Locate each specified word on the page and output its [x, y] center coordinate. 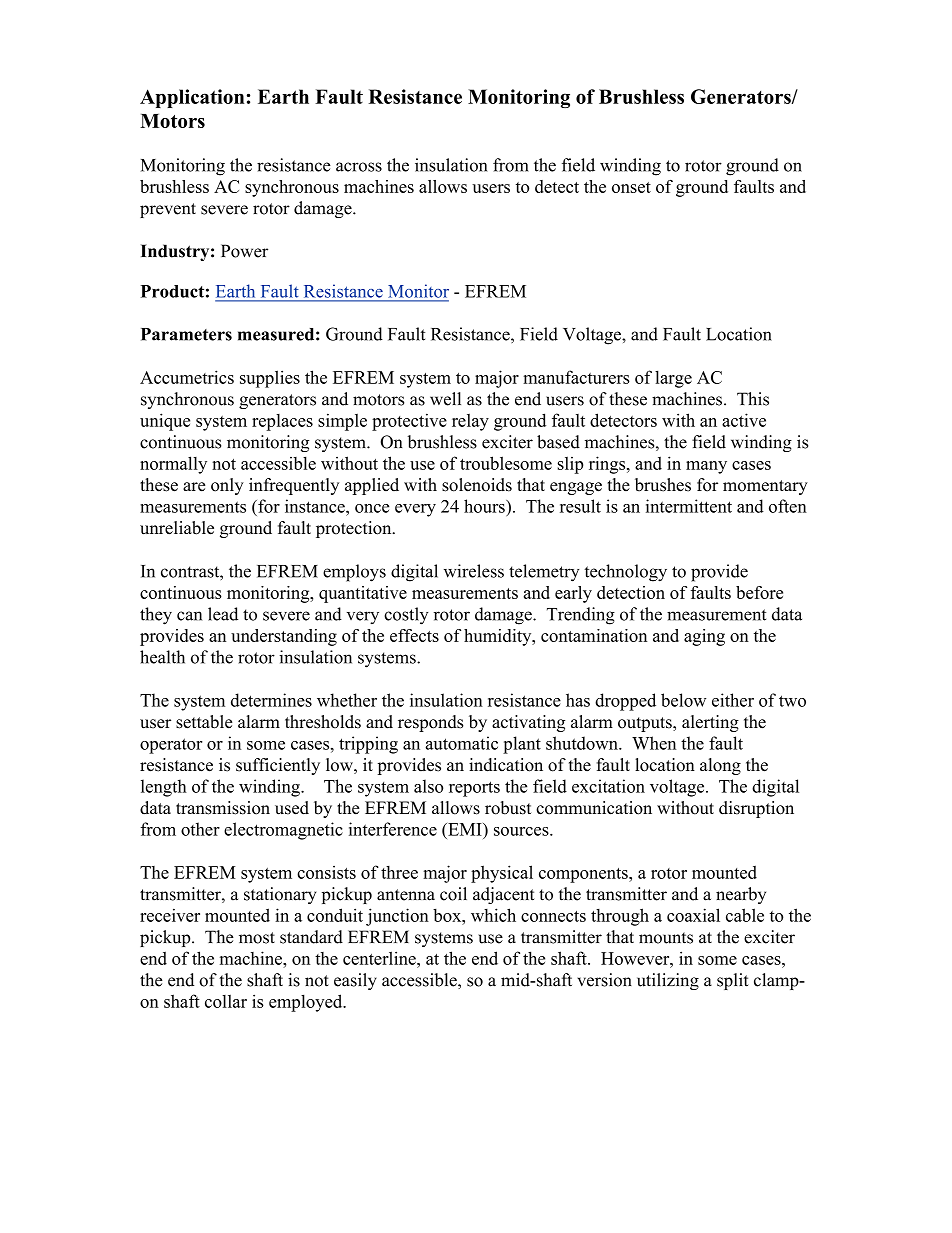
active [744, 420]
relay [470, 422]
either [733, 700]
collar [226, 1001]
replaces [282, 422]
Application [192, 98]
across [359, 167]
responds [430, 723]
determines [271, 700]
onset [631, 187]
